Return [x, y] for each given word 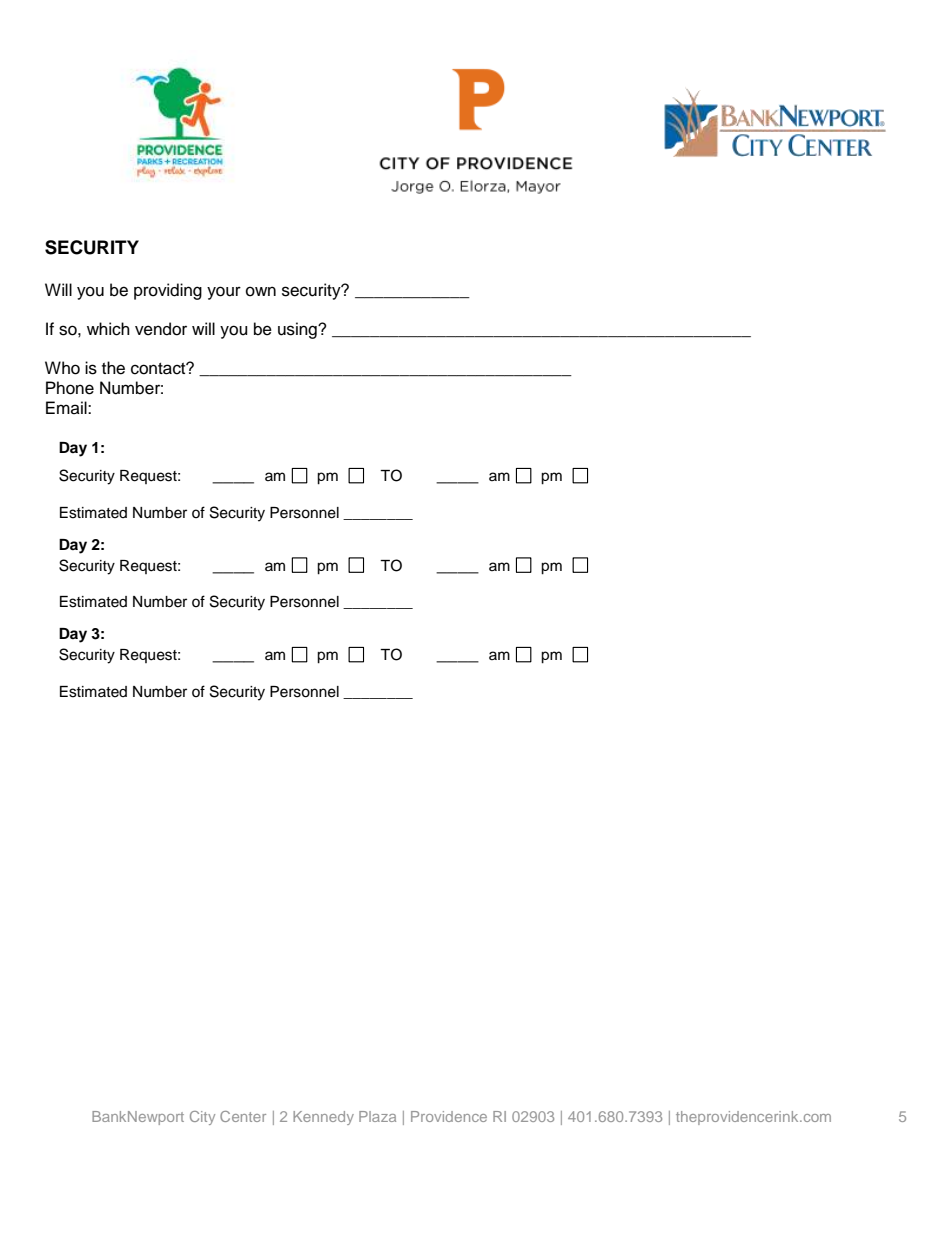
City [202, 1118]
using [298, 330]
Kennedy [323, 1118]
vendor [161, 329]
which [108, 329]
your [224, 293]
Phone [70, 388]
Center [243, 1116]
